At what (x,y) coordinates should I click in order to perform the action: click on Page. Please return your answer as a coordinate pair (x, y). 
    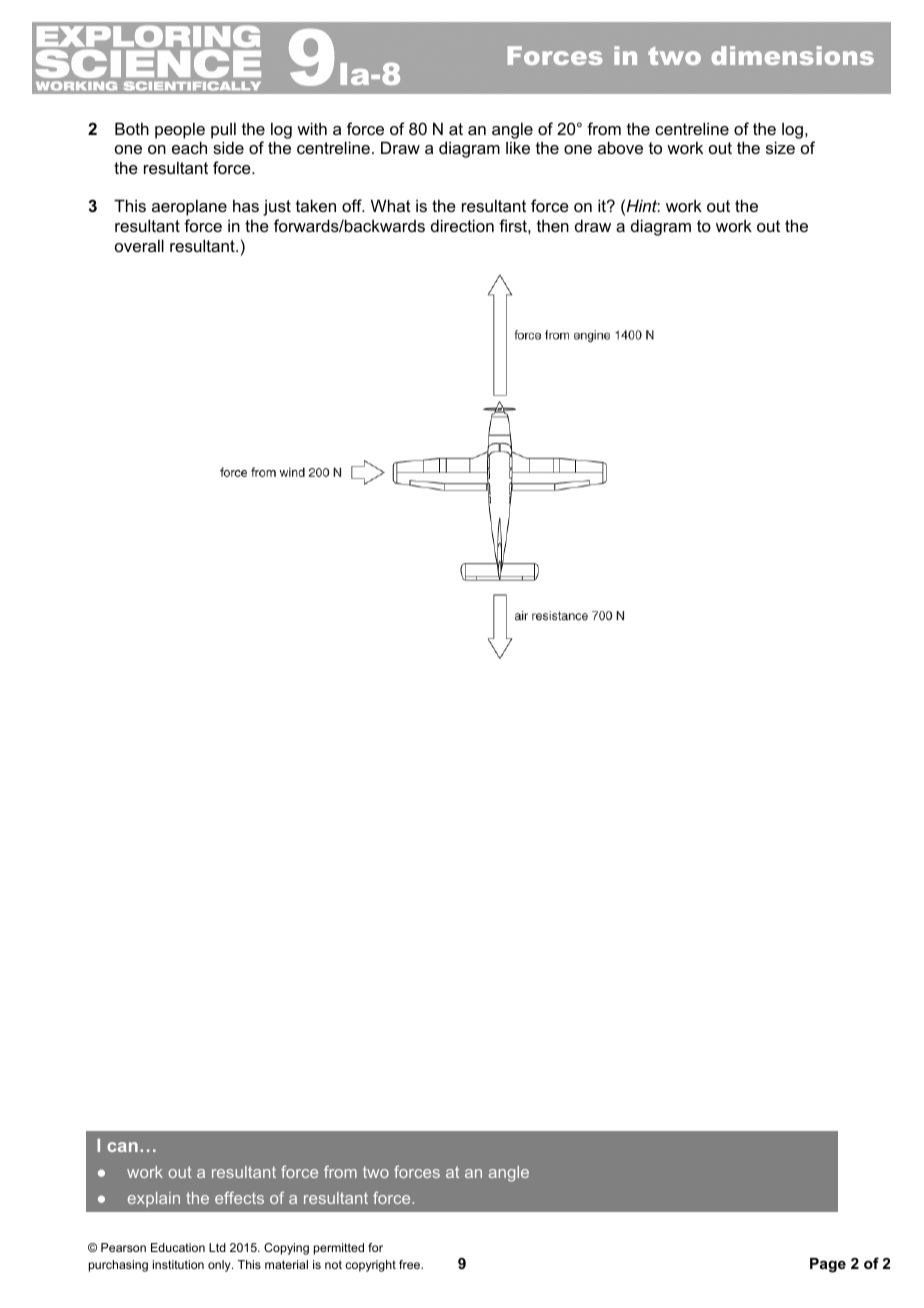
    Looking at the image, I should click on (828, 1265).
